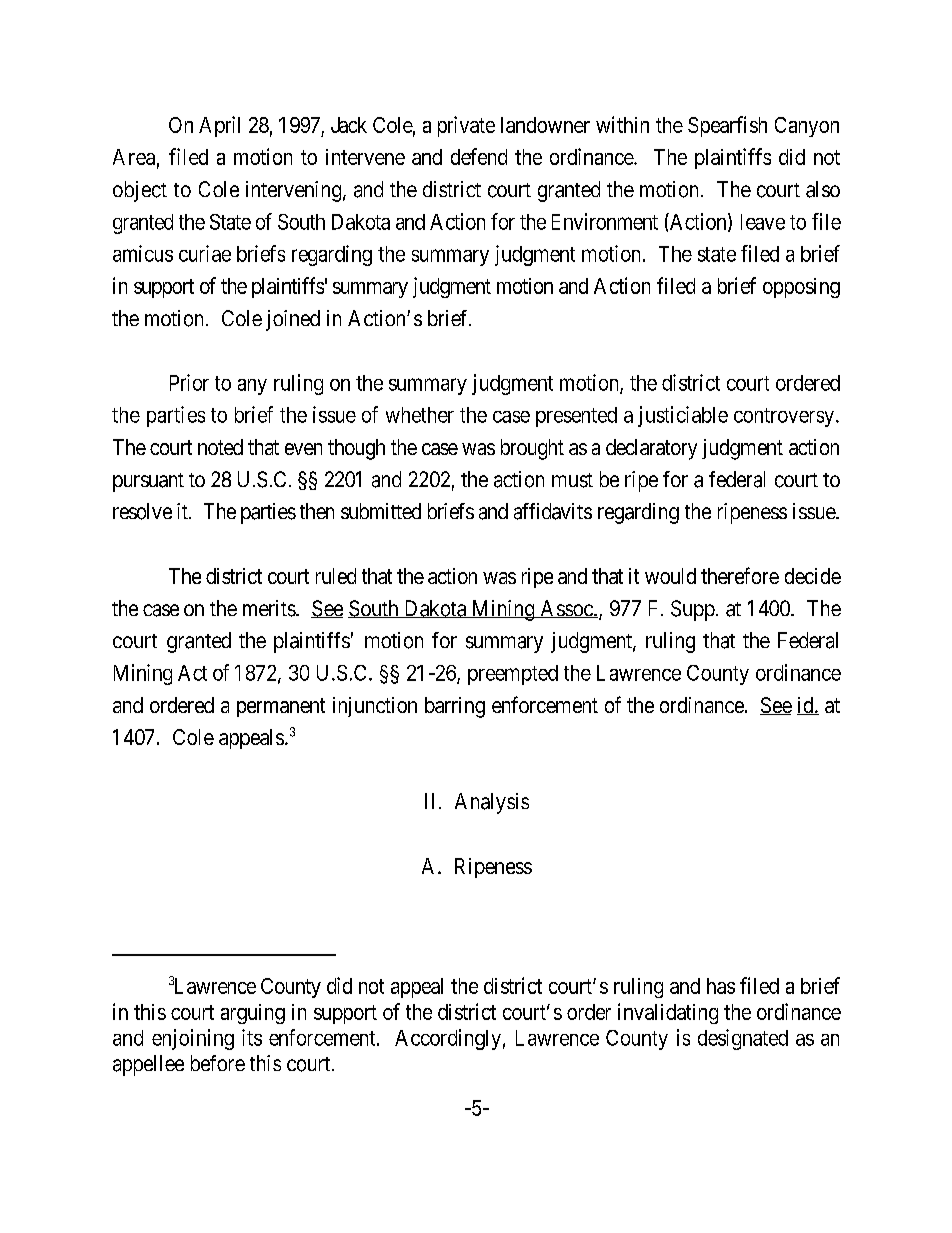  What do you see at coordinates (566, 609) in the page?
I see `Assoc` at bounding box center [566, 609].
